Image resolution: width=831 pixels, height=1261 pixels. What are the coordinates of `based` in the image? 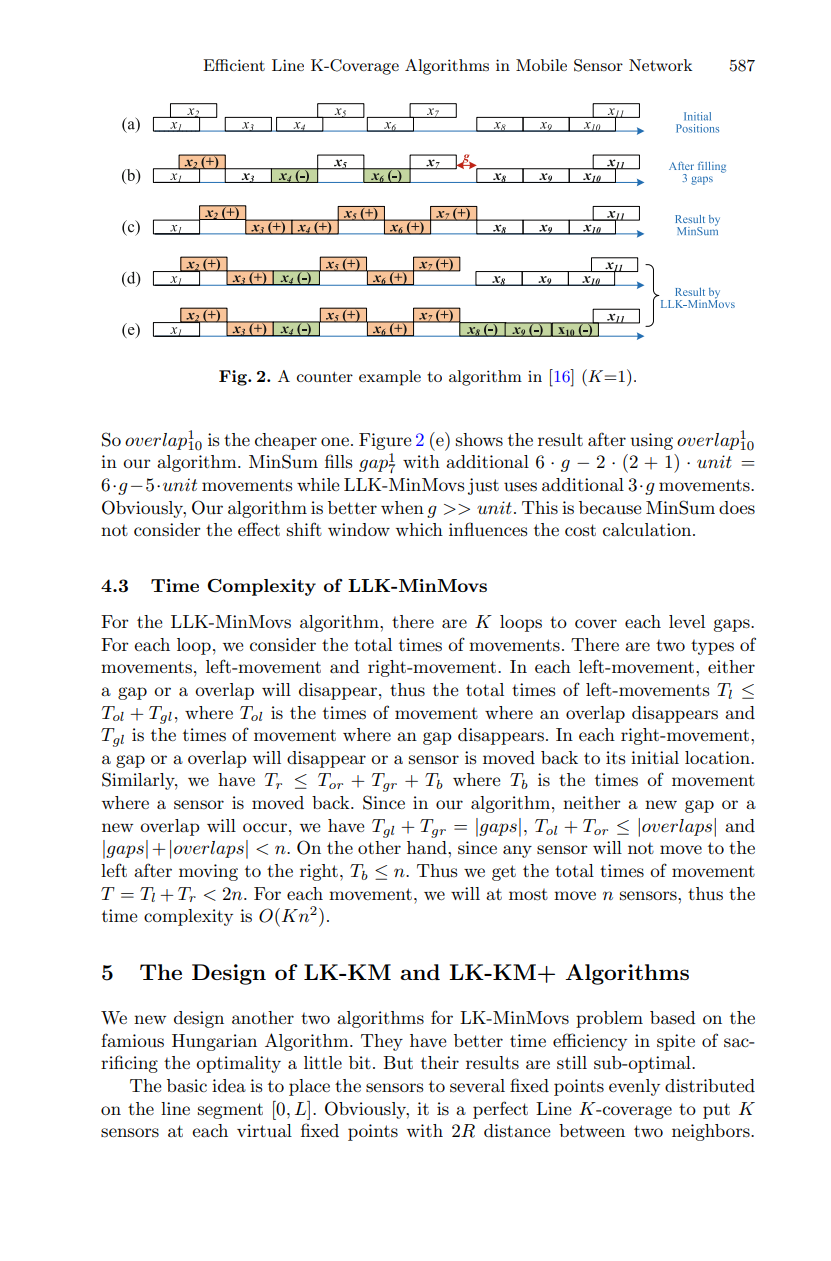 It's located at (673, 1018).
